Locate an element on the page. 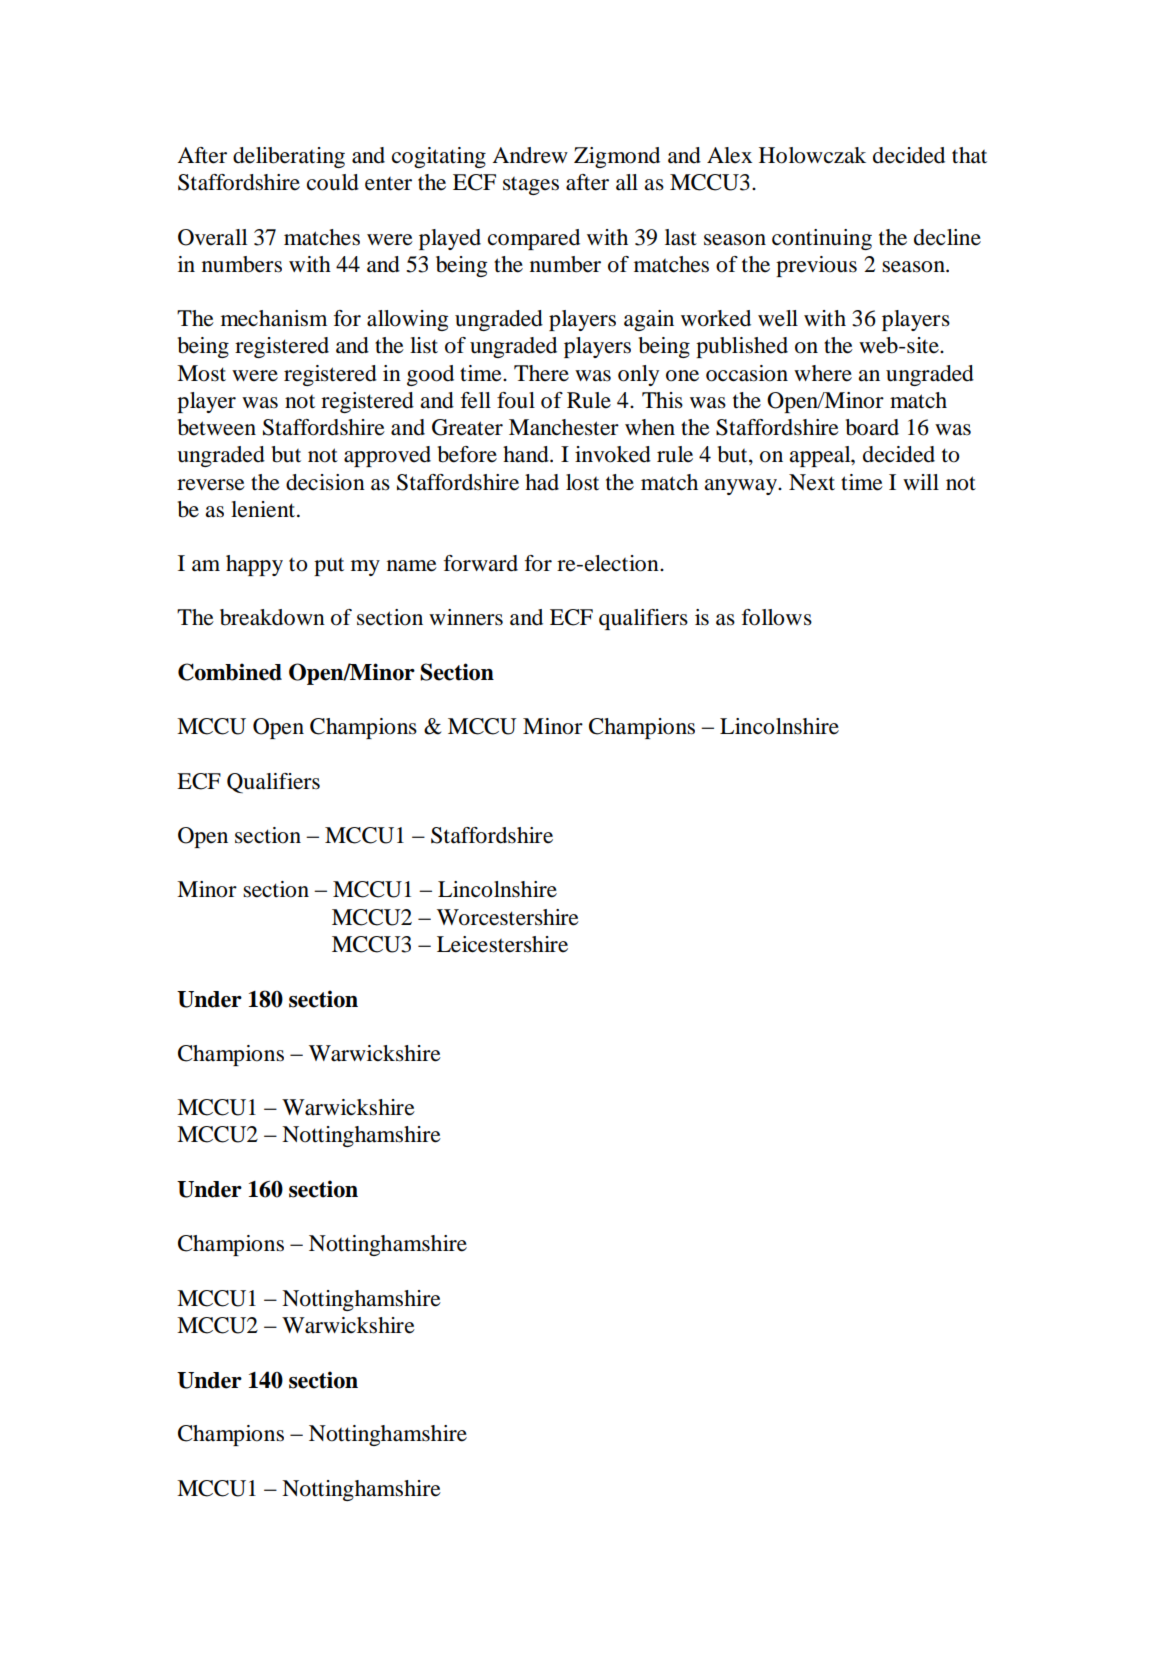 The height and width of the image is (1659, 1173). will is located at coordinates (921, 482).
